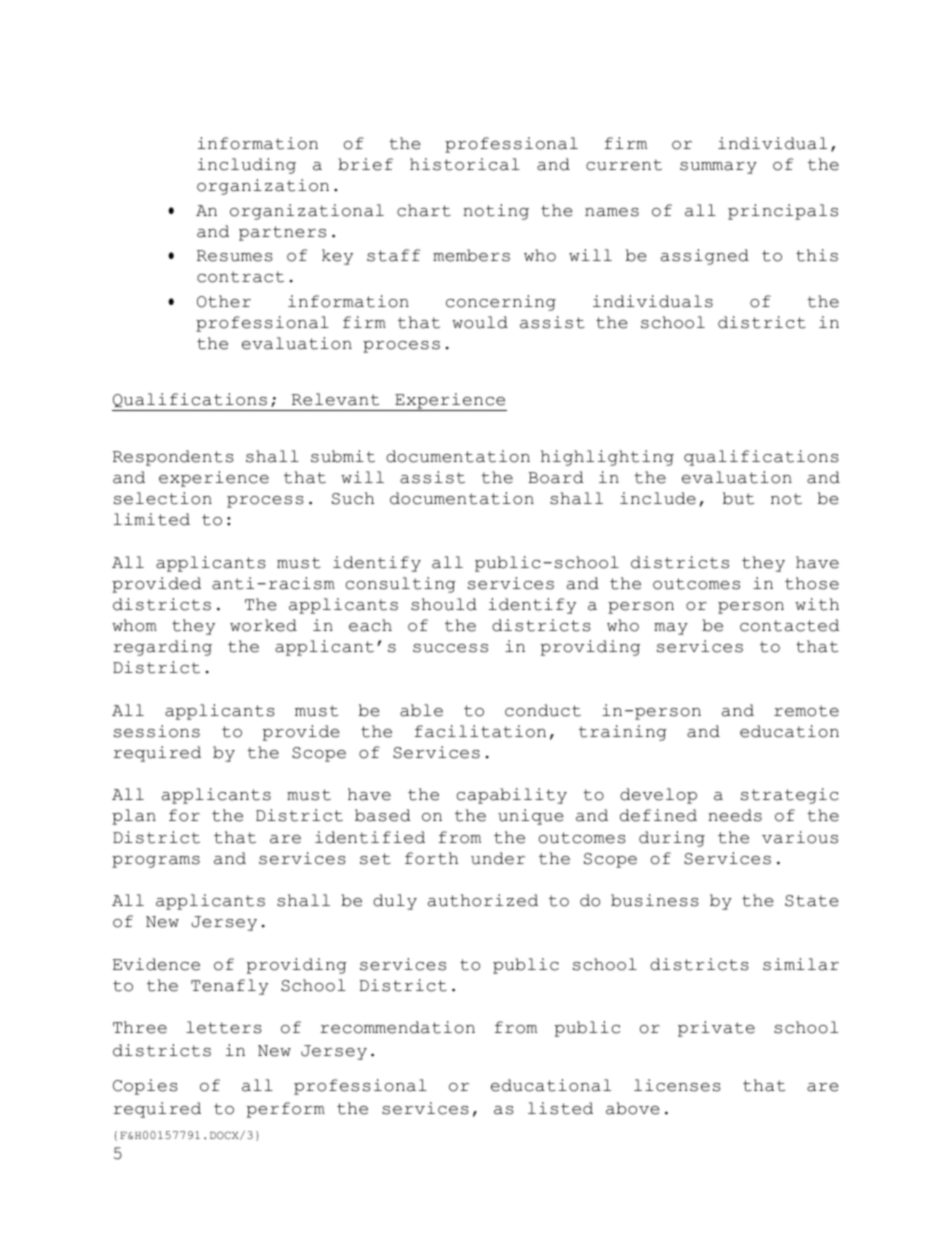 This page has height=1233, width=952. What do you see at coordinates (498, 858) in the page?
I see `under` at bounding box center [498, 858].
